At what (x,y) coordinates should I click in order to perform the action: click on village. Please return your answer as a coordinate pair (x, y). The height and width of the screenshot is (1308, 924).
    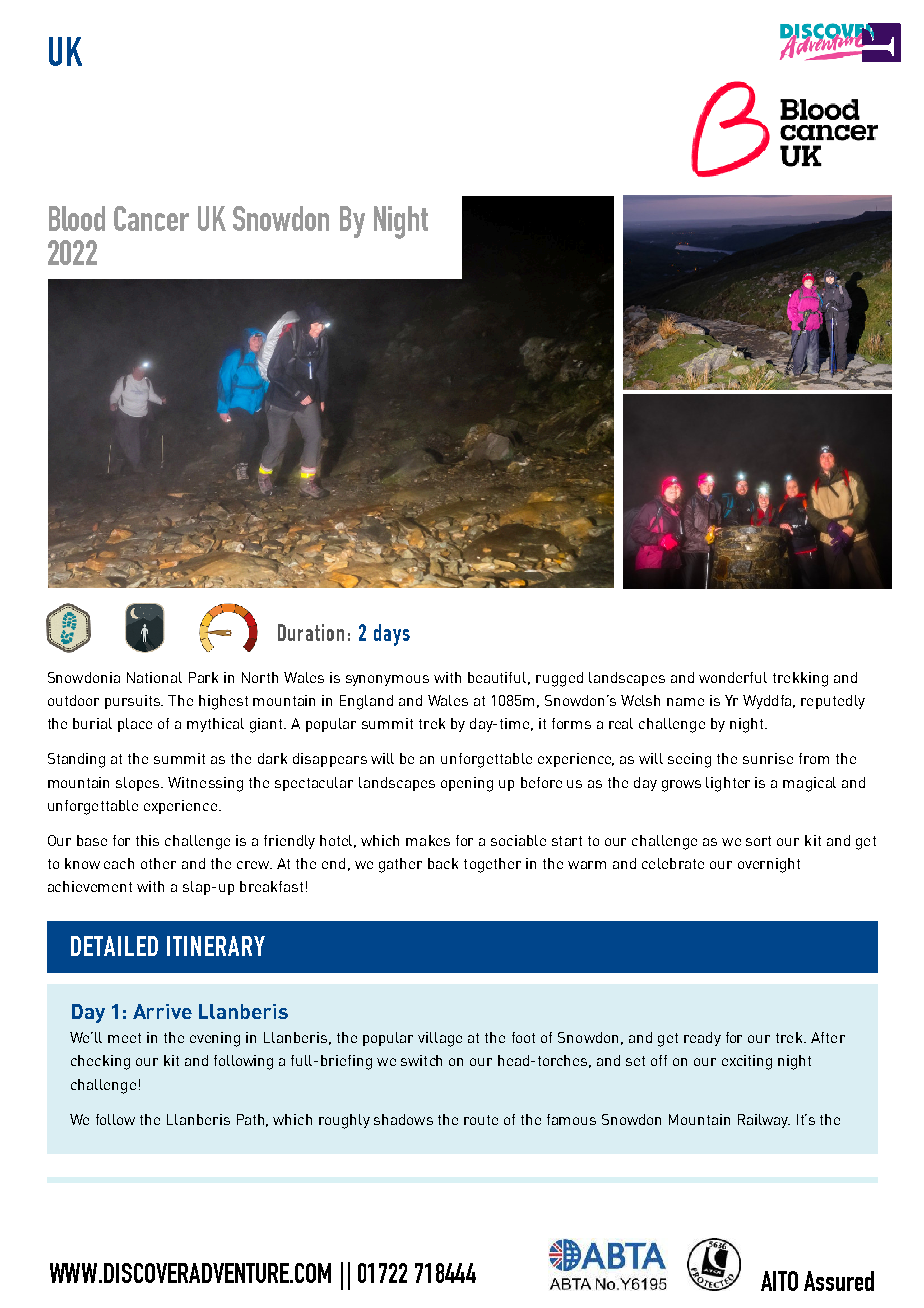
    Looking at the image, I should click on (440, 1039).
